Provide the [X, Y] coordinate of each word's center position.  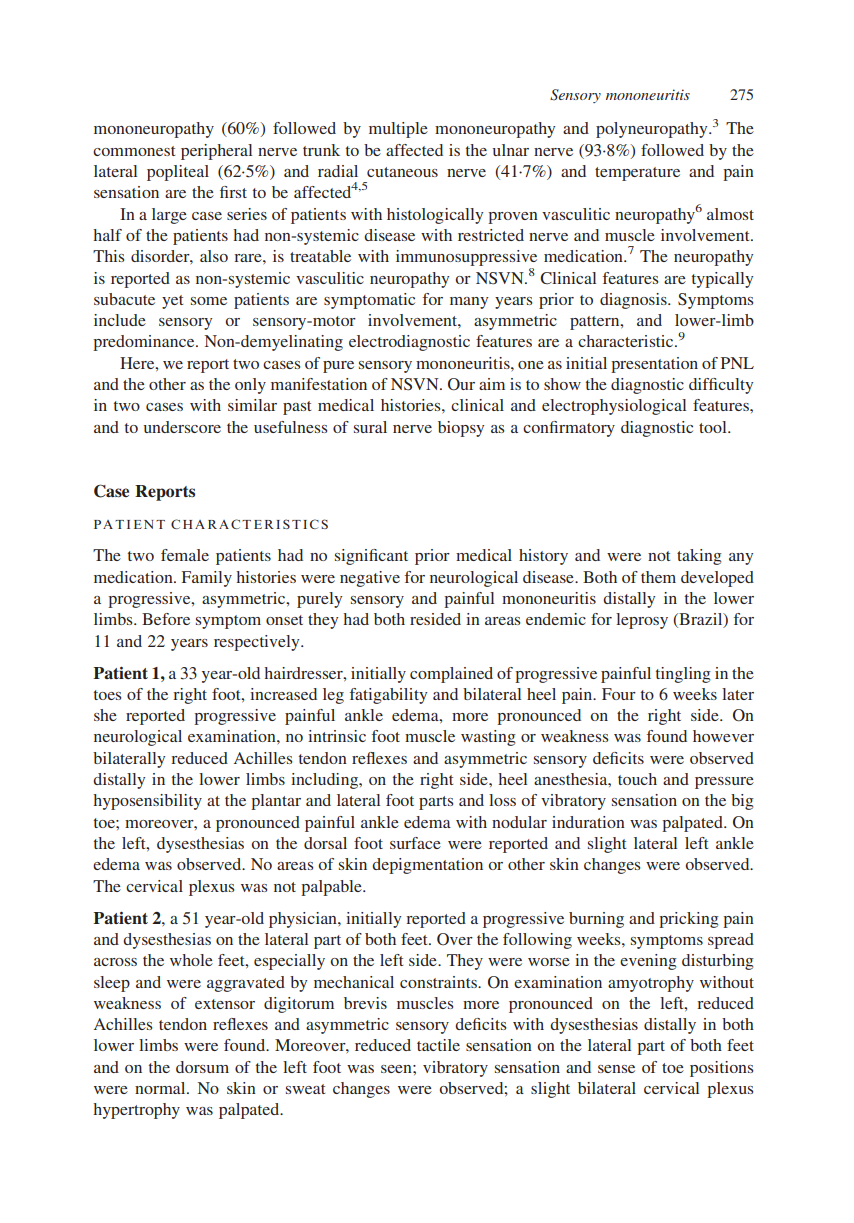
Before [166, 619]
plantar [276, 802]
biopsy [461, 429]
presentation [654, 365]
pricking [689, 920]
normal [161, 1088]
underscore [182, 427]
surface [415, 843]
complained [451, 675]
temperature [637, 174]
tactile [438, 1045]
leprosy [642, 621]
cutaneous [402, 172]
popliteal [178, 173]
